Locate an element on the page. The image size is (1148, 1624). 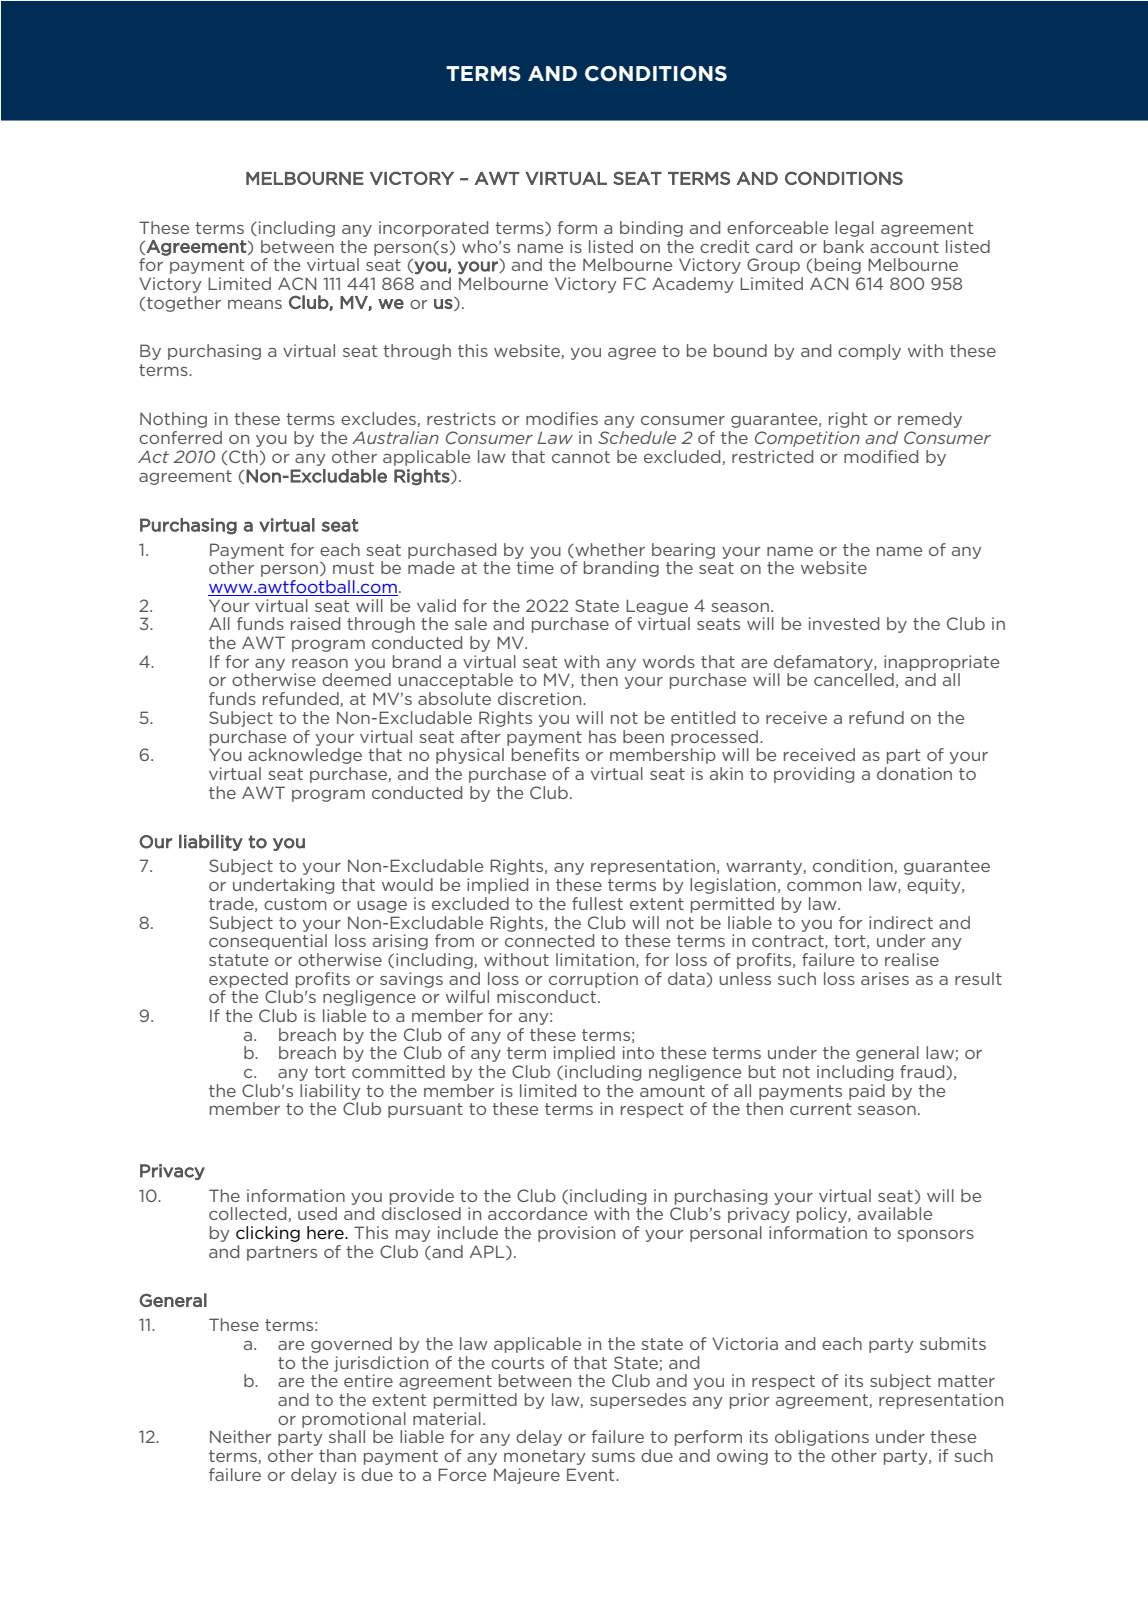
expected is located at coordinates (248, 980).
